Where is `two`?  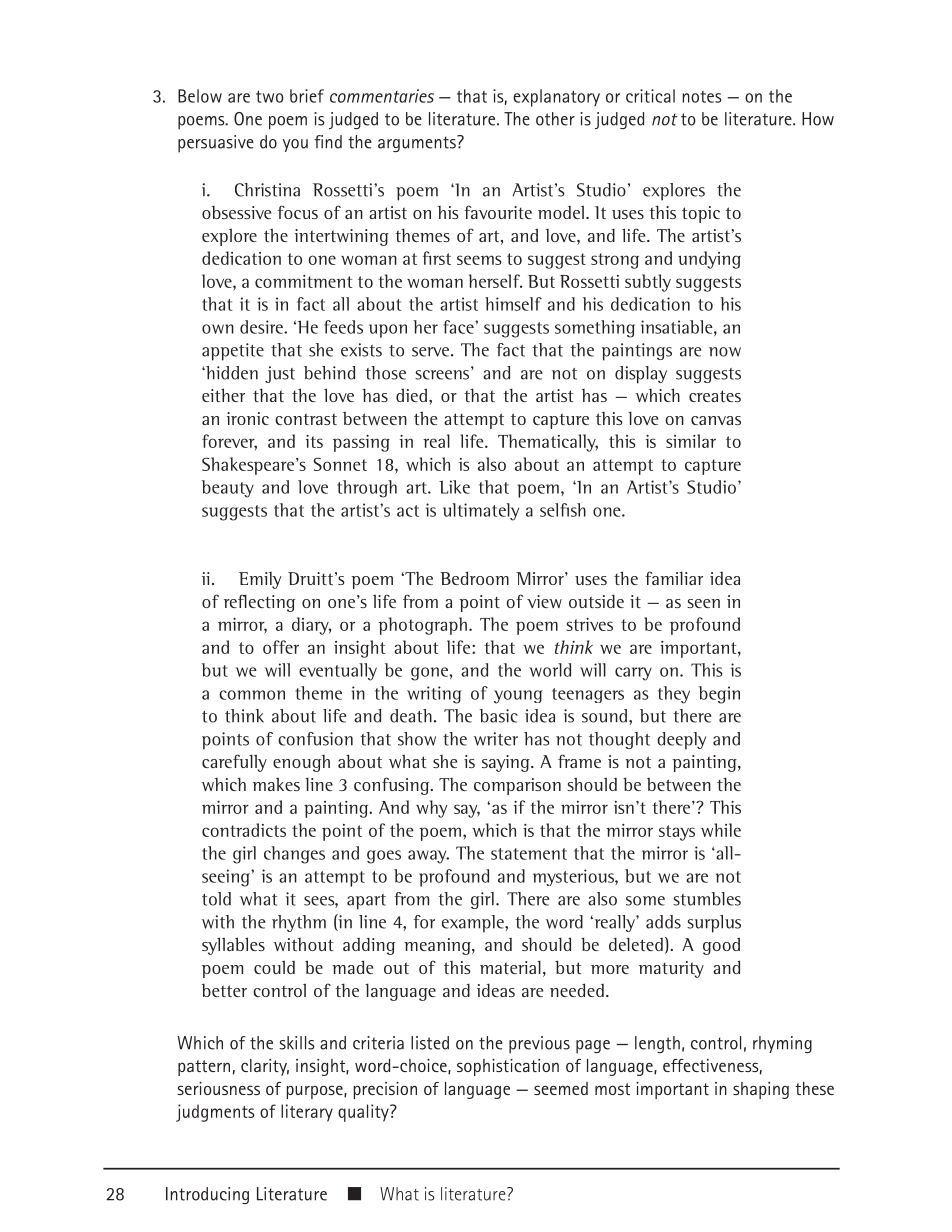 two is located at coordinates (270, 97).
